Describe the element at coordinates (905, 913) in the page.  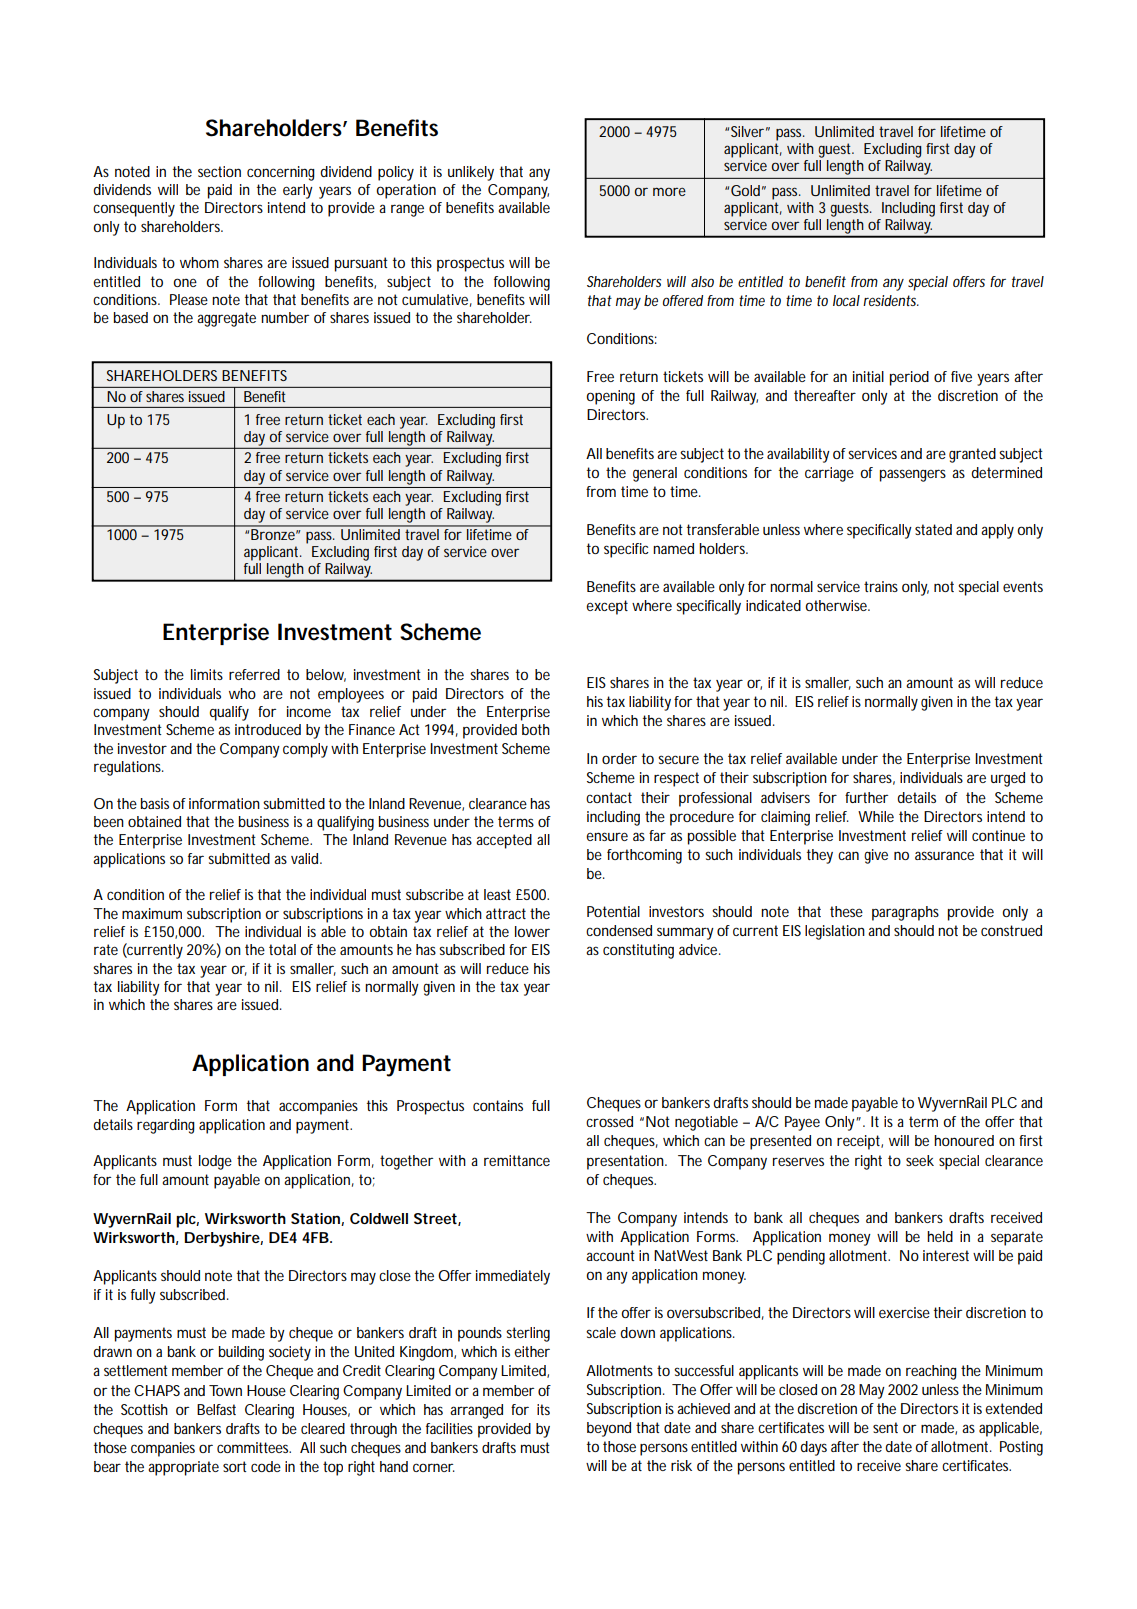
I see `paragraphs` at that location.
